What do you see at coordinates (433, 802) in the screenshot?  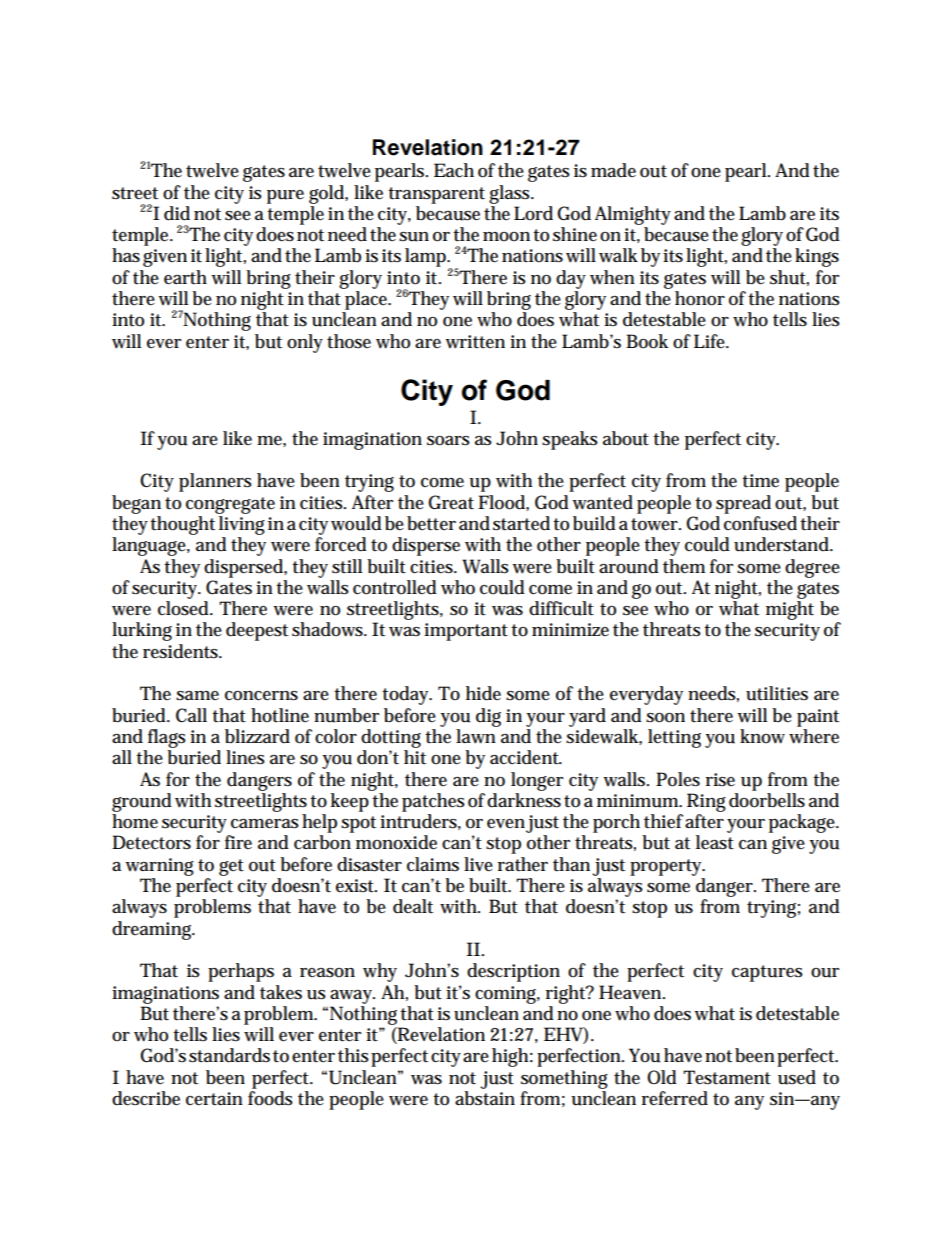 I see `patches` at bounding box center [433, 802].
